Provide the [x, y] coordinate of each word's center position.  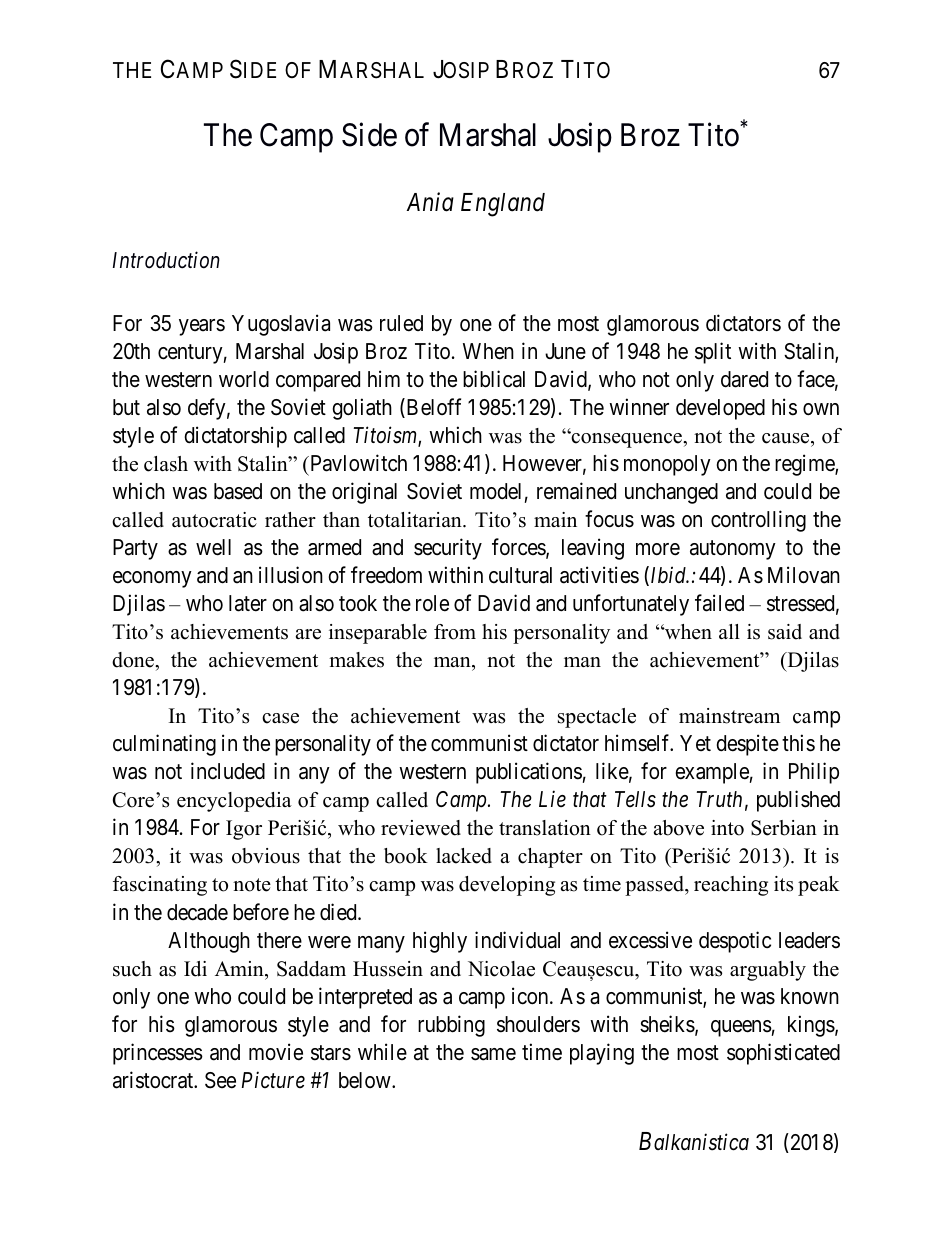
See [220, 1080]
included [228, 771]
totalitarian [416, 520]
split [713, 353]
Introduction [166, 260]
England [503, 205]
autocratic [214, 520]
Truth [719, 799]
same [493, 1054]
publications [529, 773]
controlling [758, 521]
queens [741, 1028]
